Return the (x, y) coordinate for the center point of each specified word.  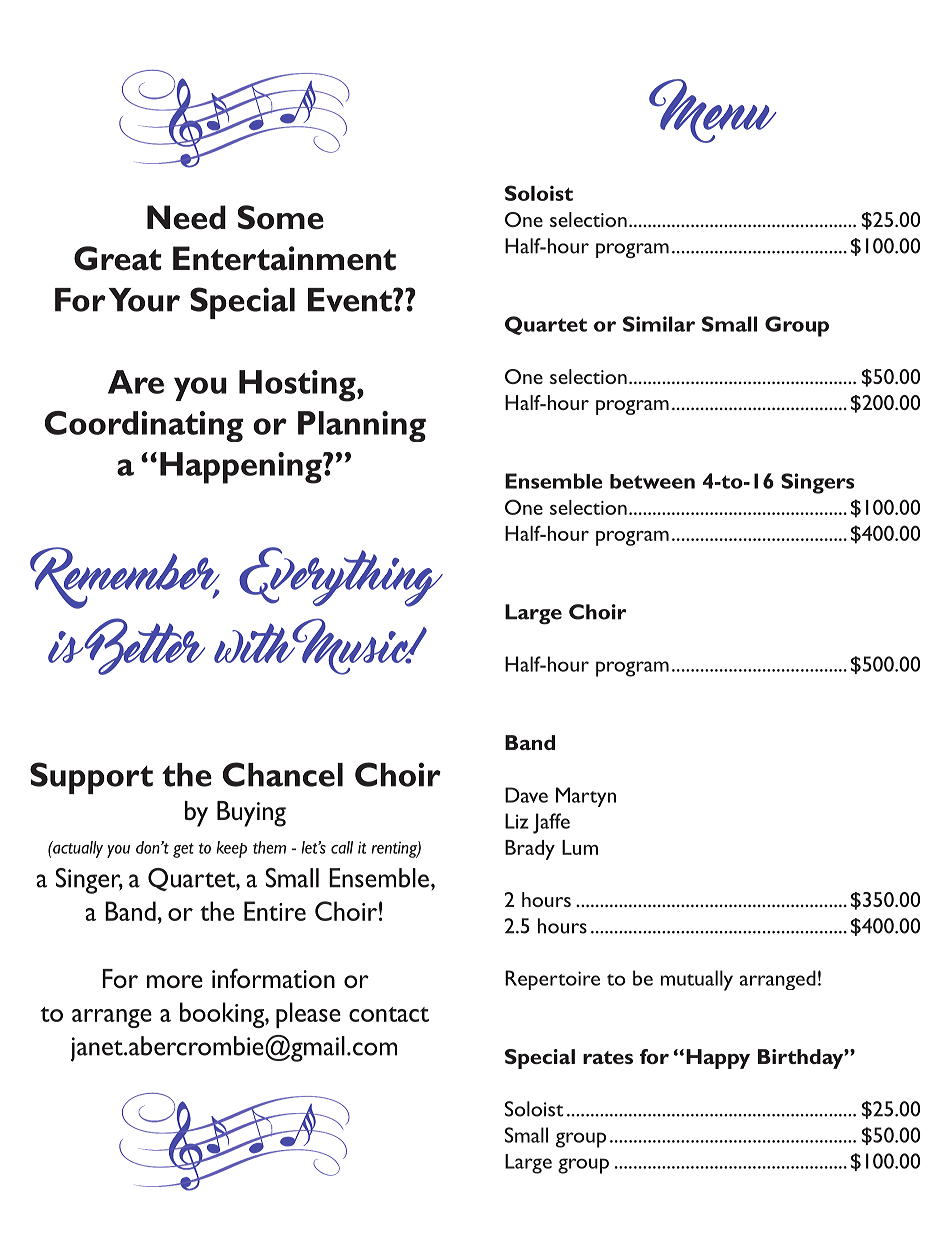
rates (608, 1057)
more (175, 981)
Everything (341, 577)
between (652, 481)
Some (281, 217)
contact (389, 1014)
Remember (125, 578)
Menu (713, 111)
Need (186, 217)
